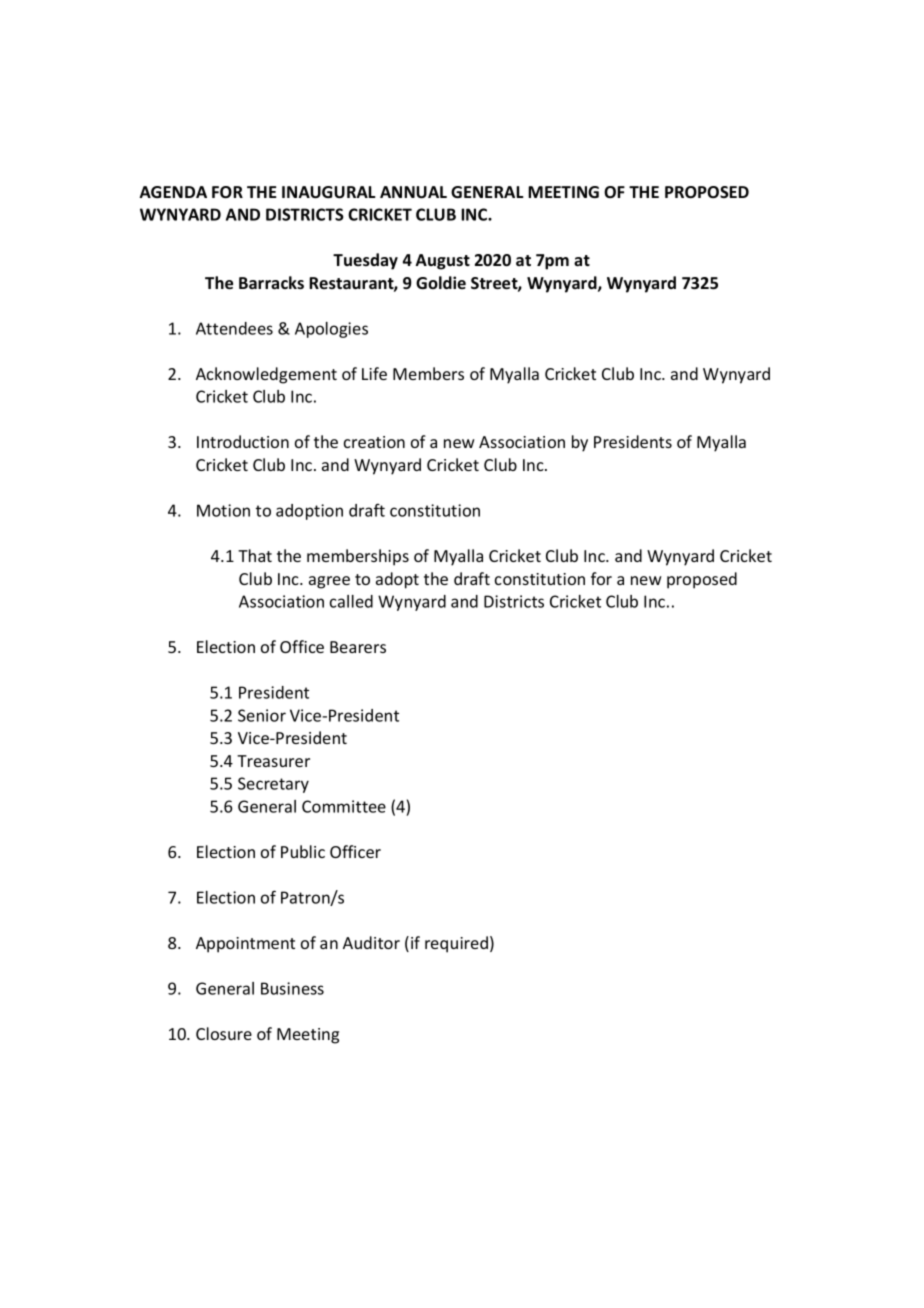 This image has height=1308, width=924. Describe the element at coordinates (358, 647) in the image. I see `Bearers` at that location.
